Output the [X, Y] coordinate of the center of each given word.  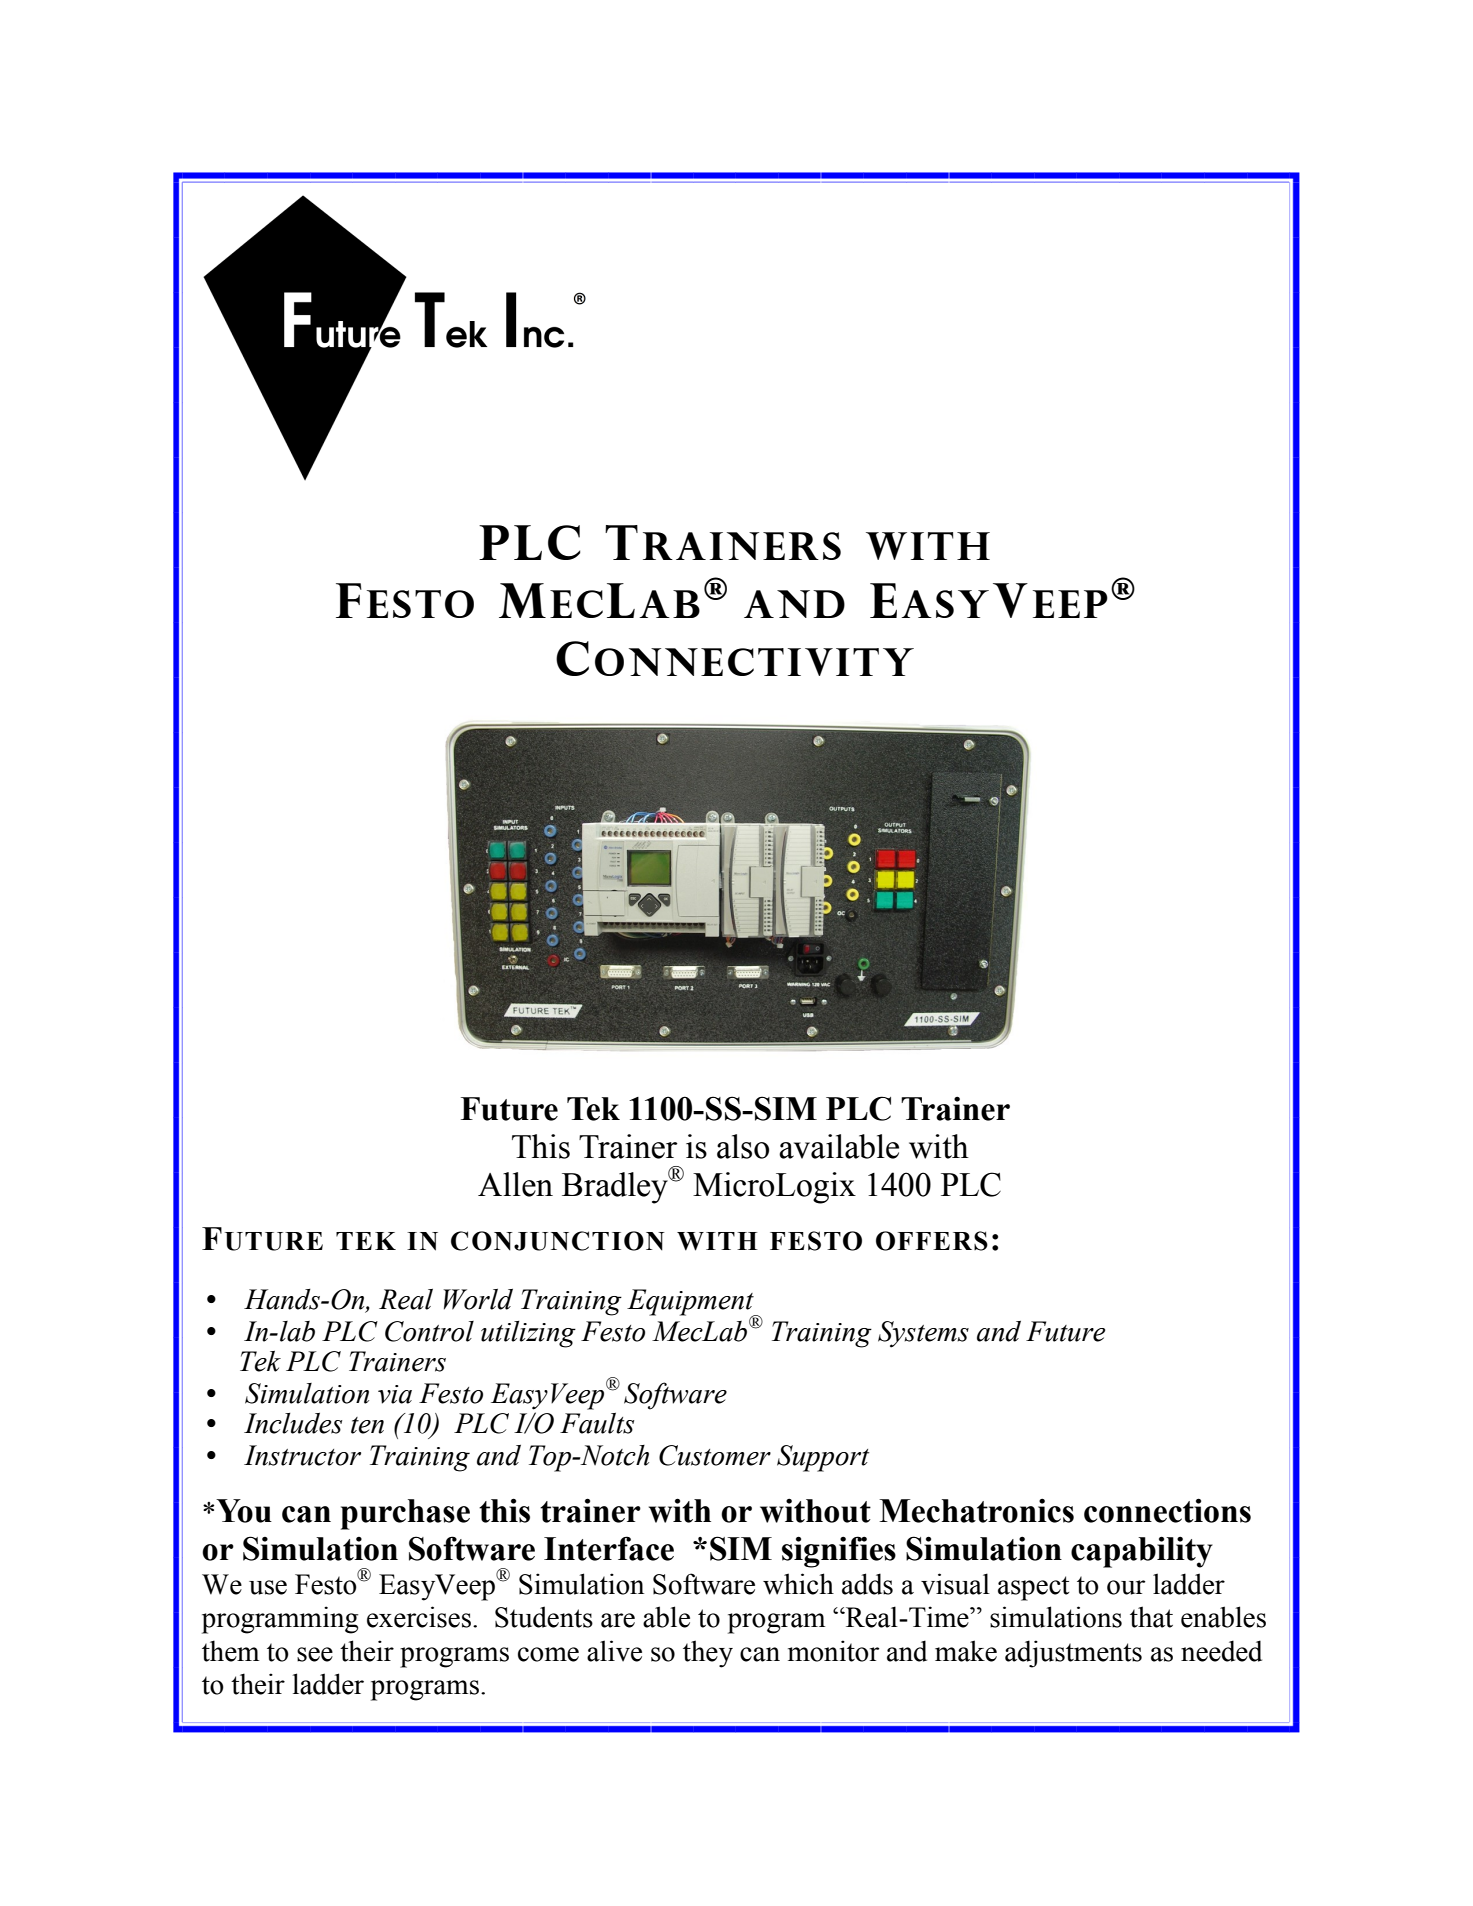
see [315, 1654]
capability [1142, 1552]
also [743, 1146]
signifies [839, 1552]
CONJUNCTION [558, 1241]
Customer [715, 1455]
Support [823, 1458]
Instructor [302, 1455]
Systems [923, 1334]
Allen [515, 1184]
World [478, 1299]
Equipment [691, 1303]
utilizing [528, 1334]
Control [429, 1331]
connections [1167, 1510]
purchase [405, 1514]
